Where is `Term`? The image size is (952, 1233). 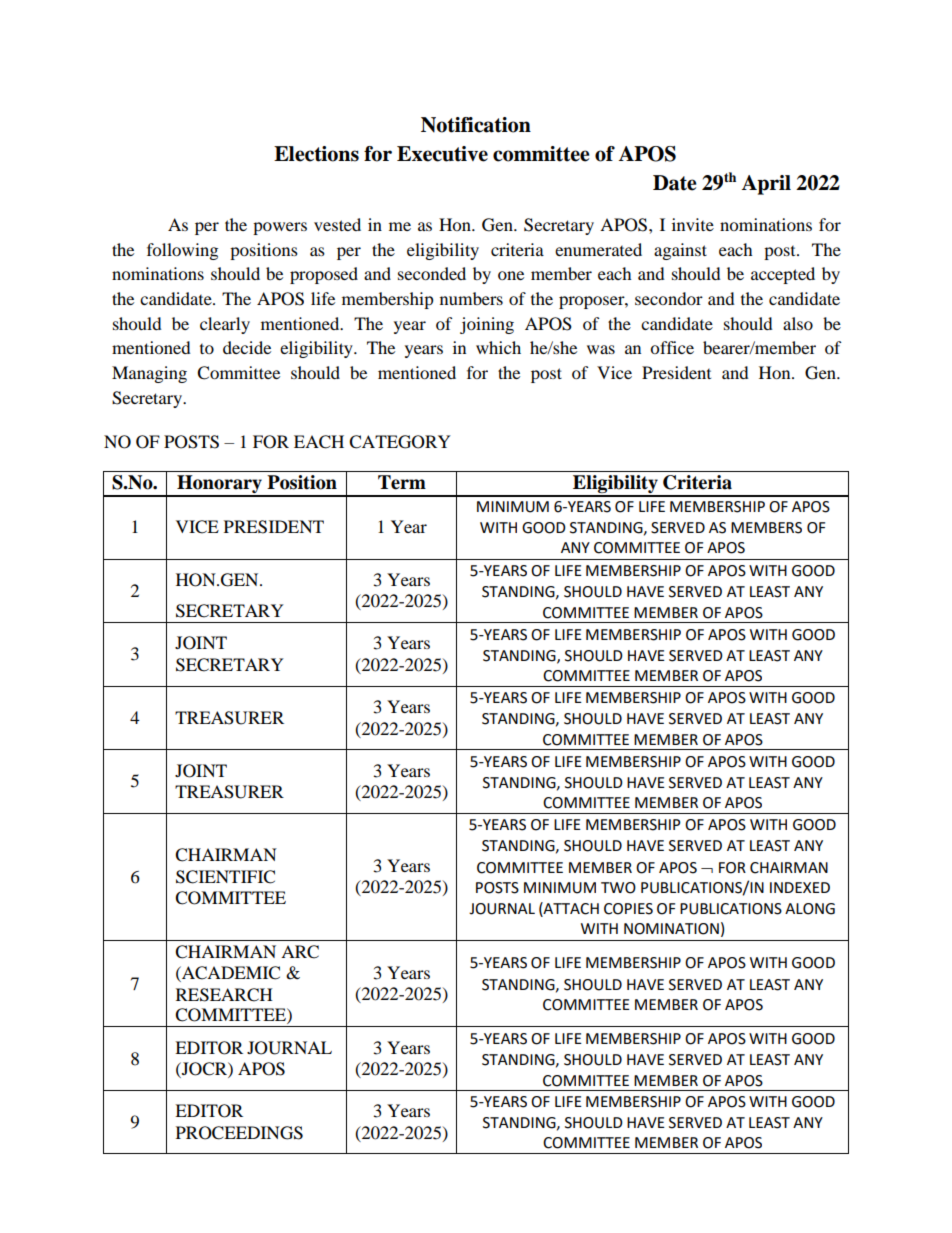 Term is located at coordinates (402, 482).
